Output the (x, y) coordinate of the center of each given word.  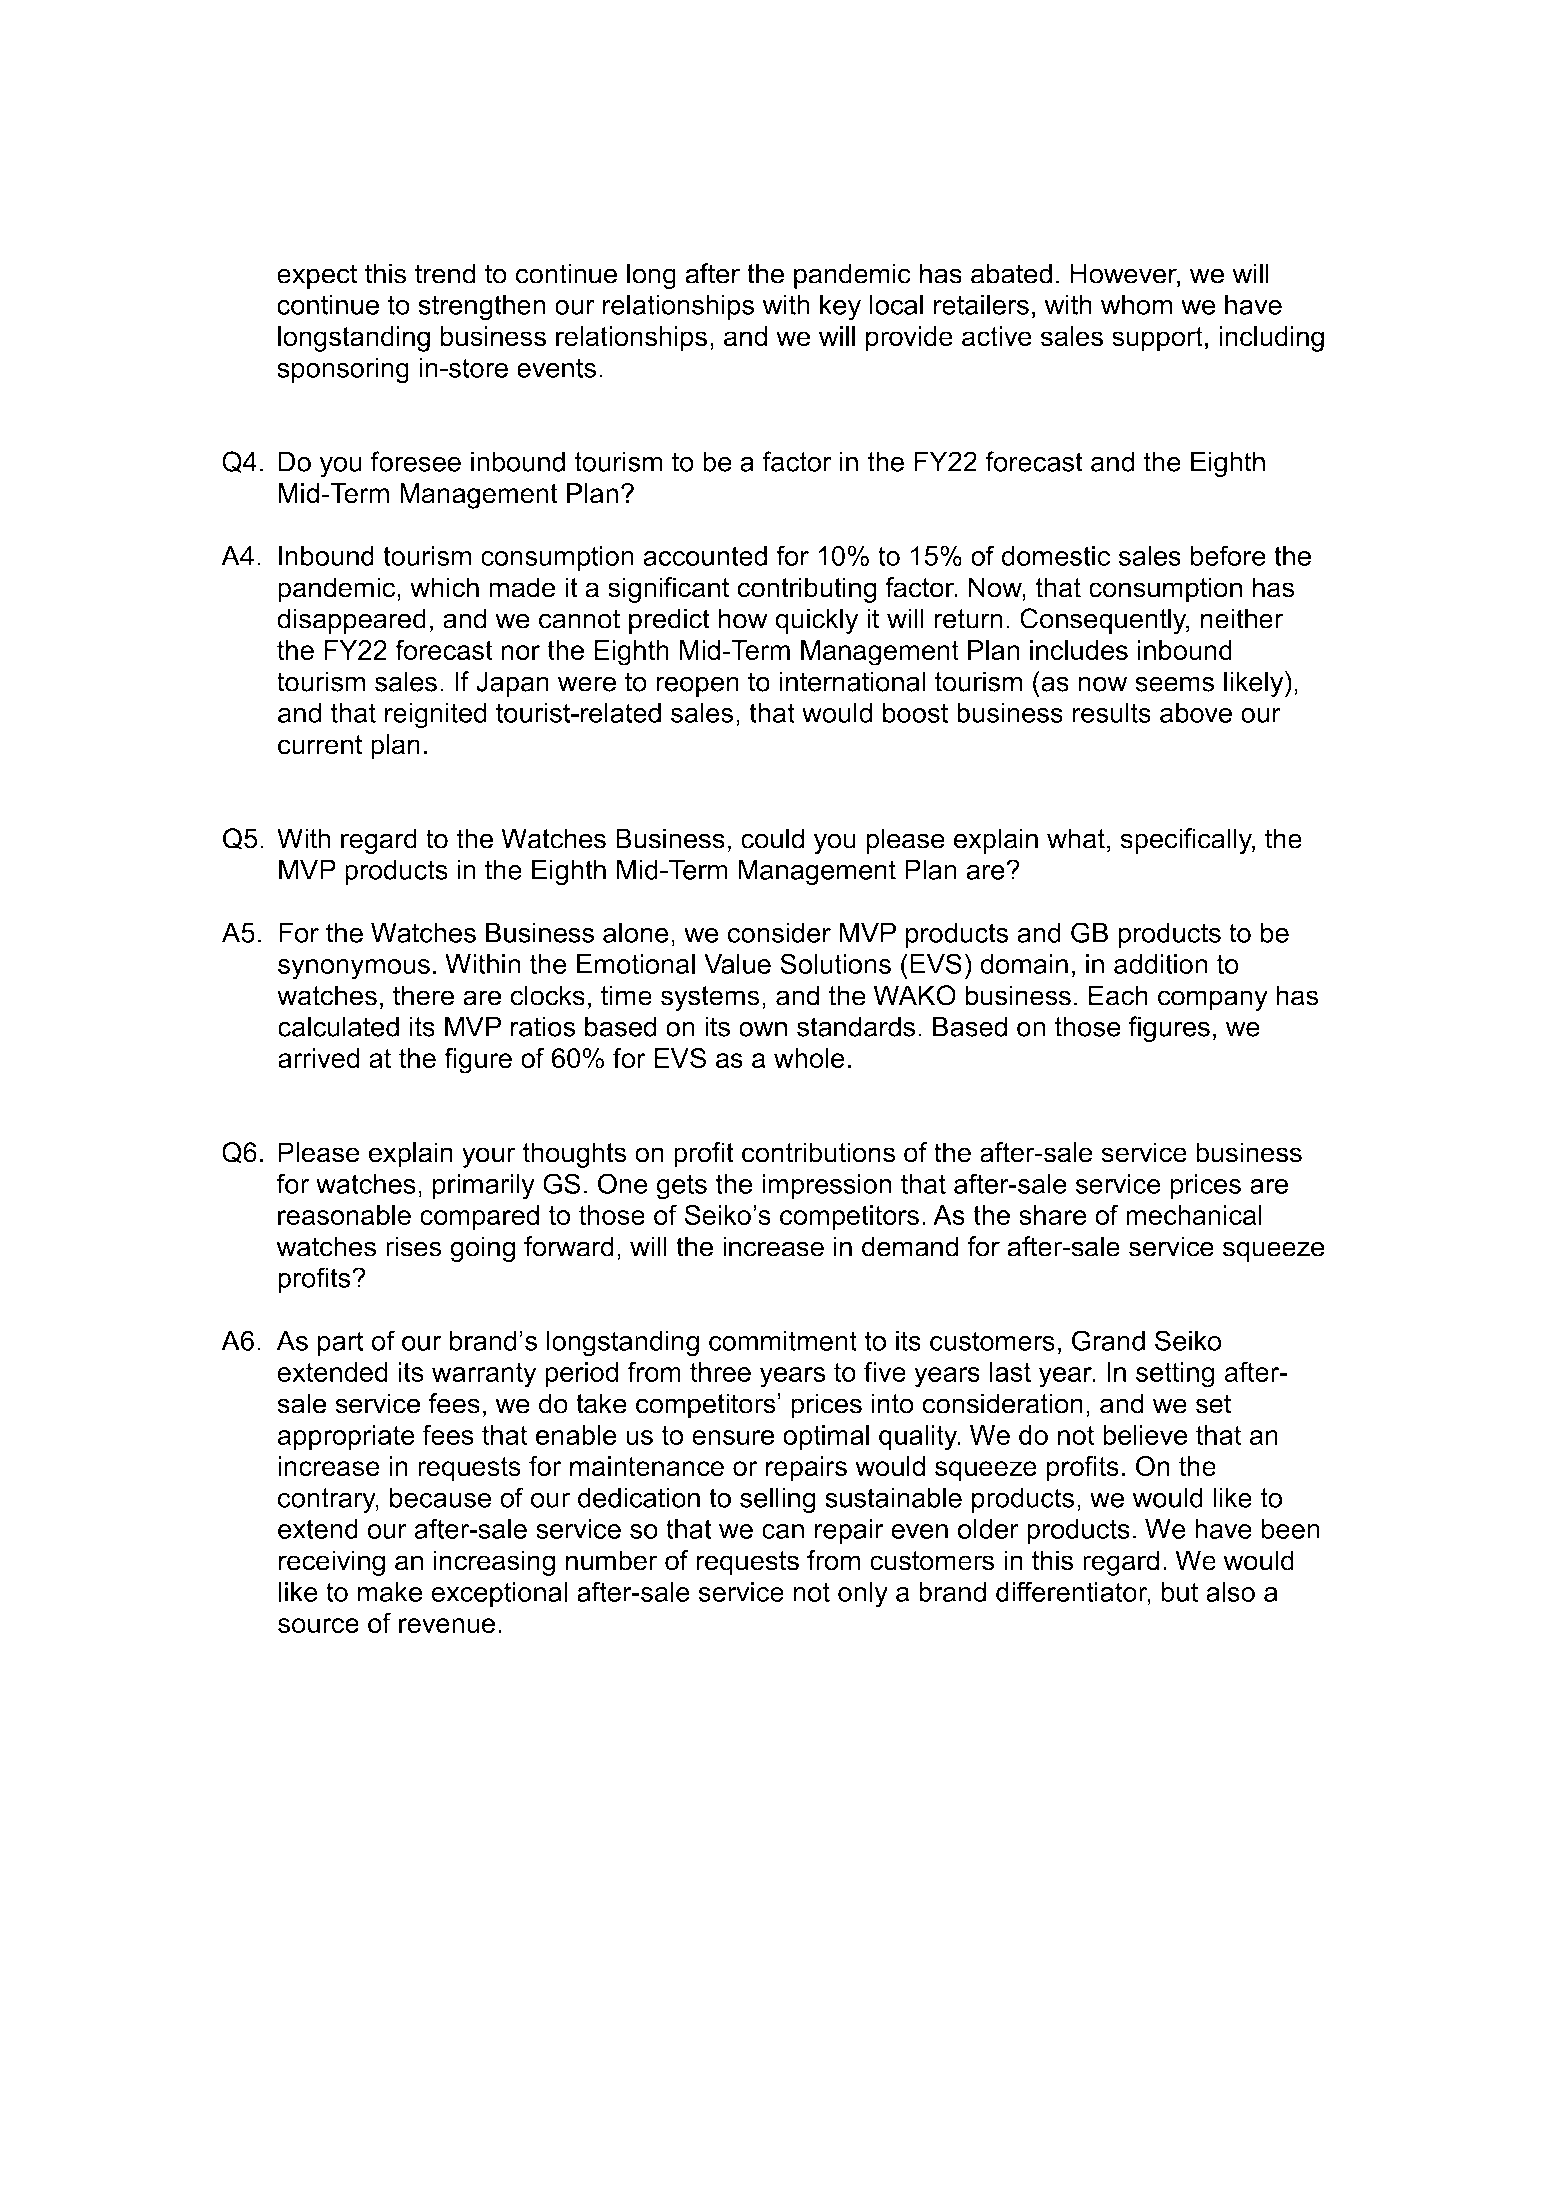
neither (1242, 618)
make (390, 1592)
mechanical (1194, 1215)
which (444, 587)
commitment (783, 1340)
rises (414, 1246)
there (423, 995)
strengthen (482, 307)
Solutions (835, 963)
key (840, 307)
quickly (816, 621)
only (863, 1595)
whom (1136, 304)
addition (1161, 964)
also (1230, 1592)
